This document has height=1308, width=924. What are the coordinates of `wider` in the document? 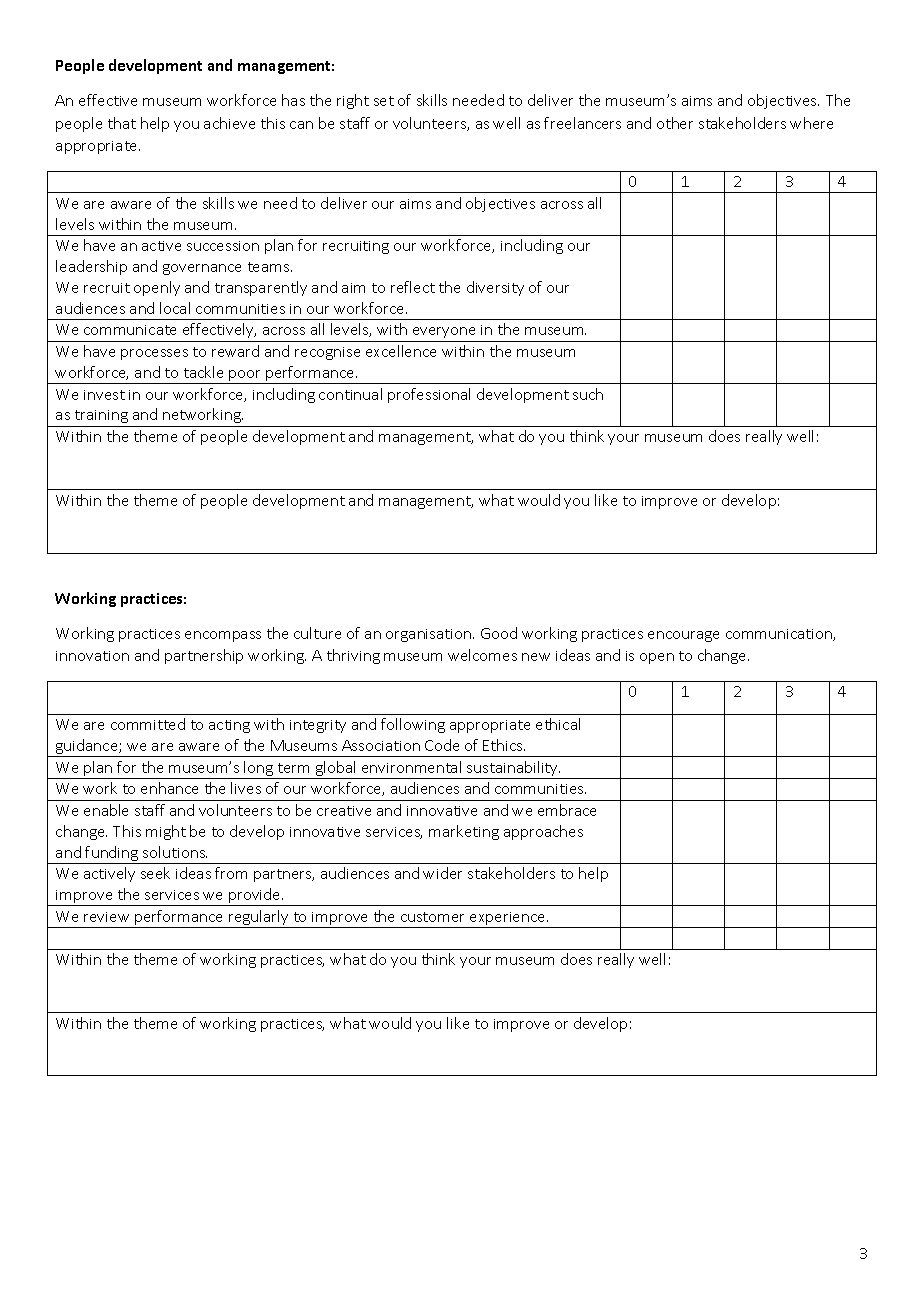 It's located at (442, 873).
